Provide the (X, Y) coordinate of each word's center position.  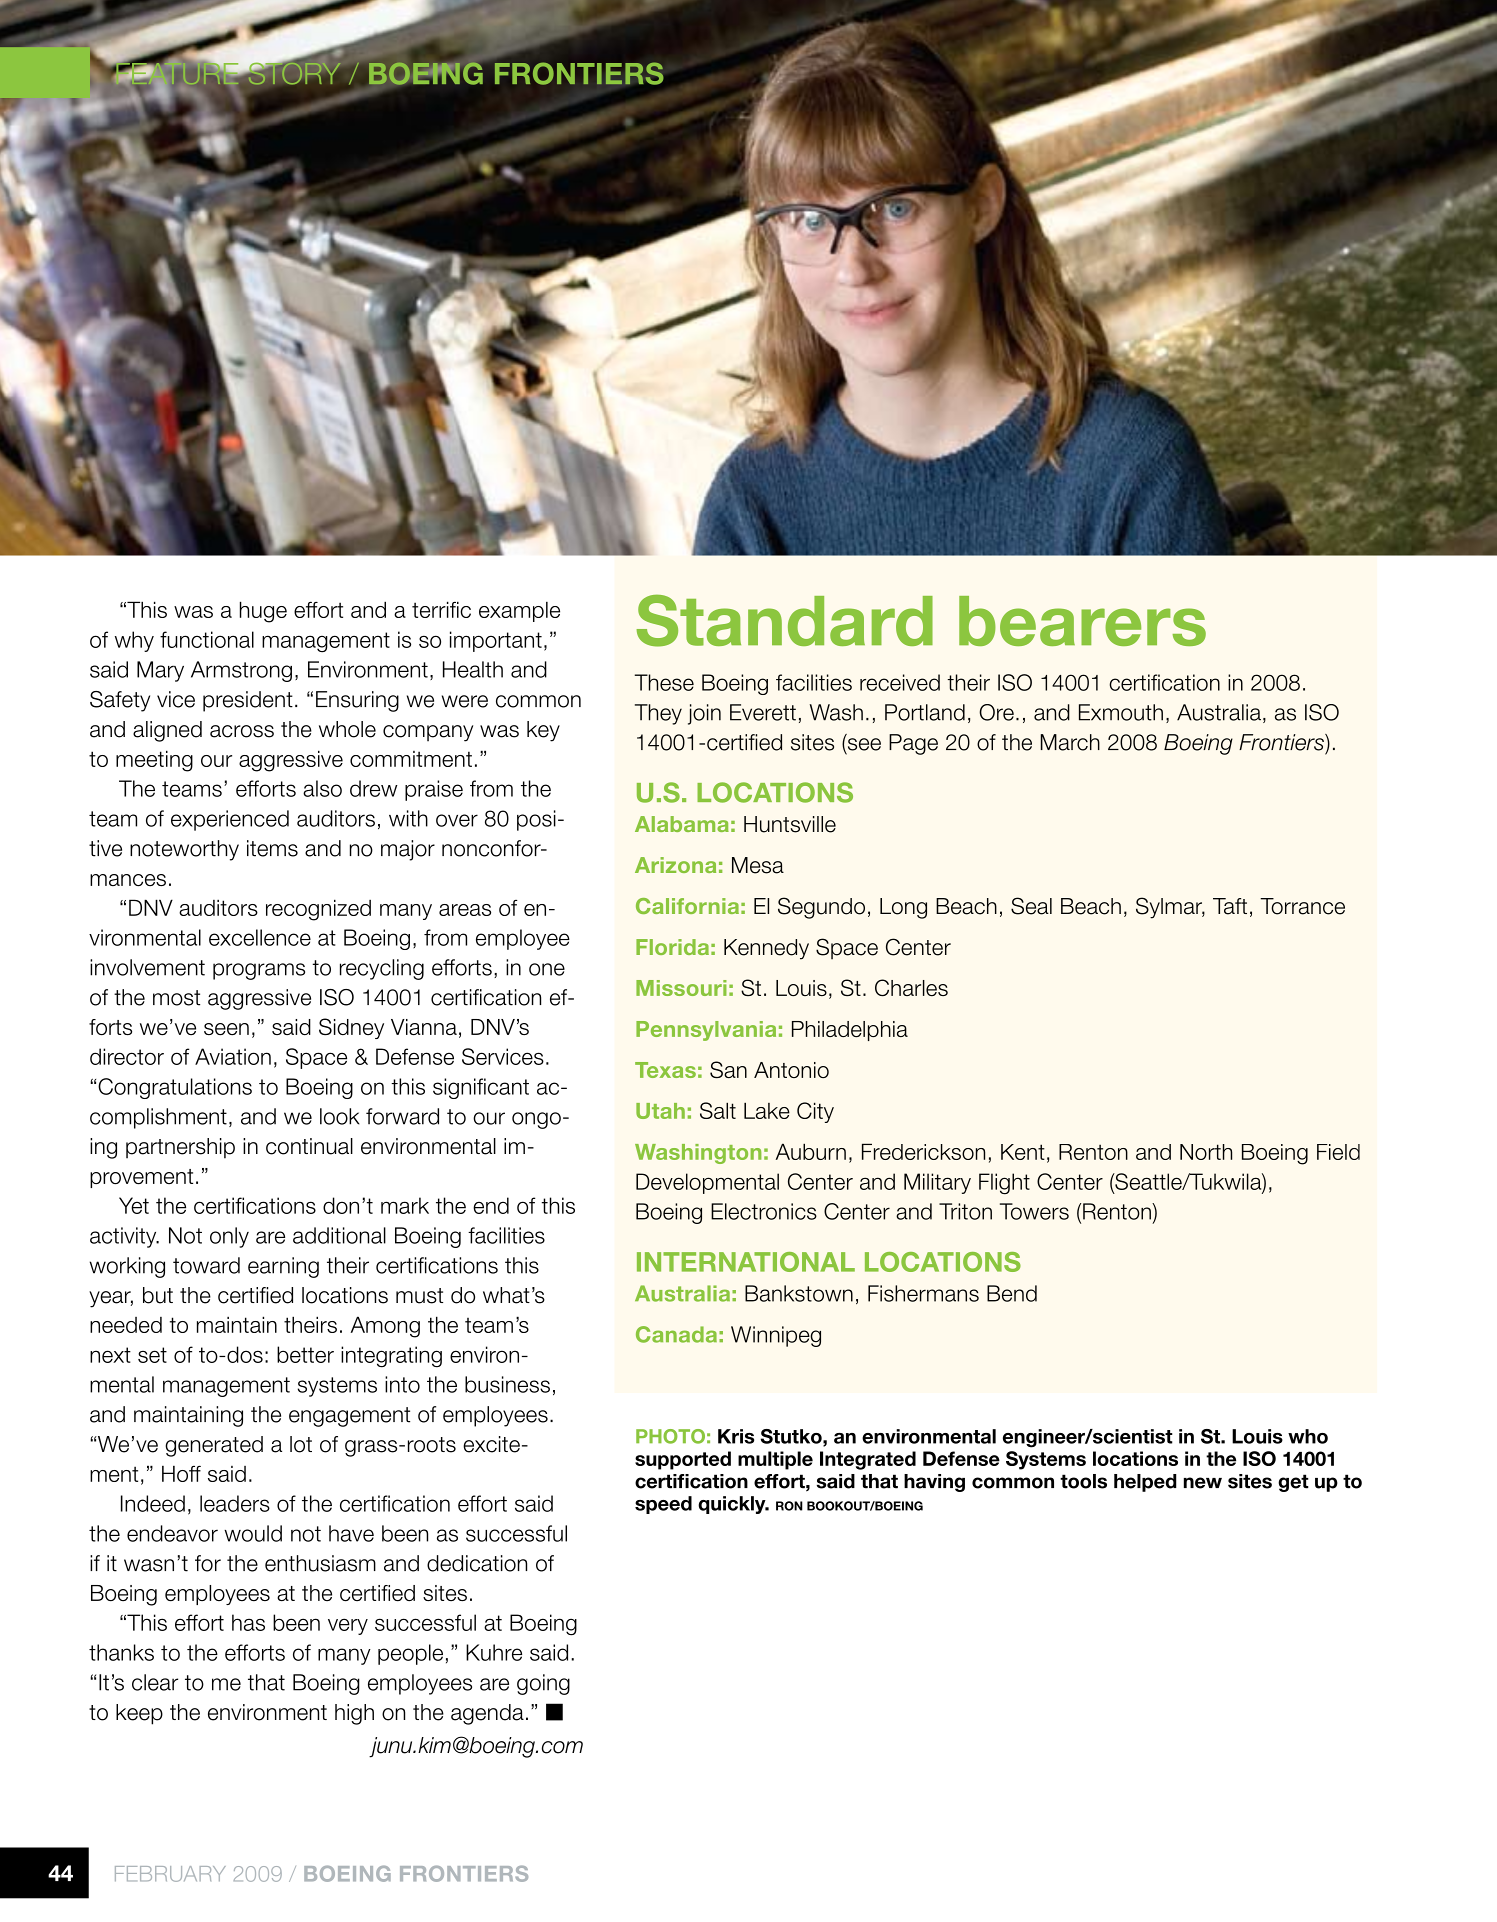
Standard (784, 620)
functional (207, 639)
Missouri (681, 988)
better (305, 1354)
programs (259, 971)
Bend (1012, 1293)
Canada (676, 1334)
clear (155, 1682)
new (1203, 1483)
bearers (1082, 621)
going (543, 1684)
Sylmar (1170, 908)
